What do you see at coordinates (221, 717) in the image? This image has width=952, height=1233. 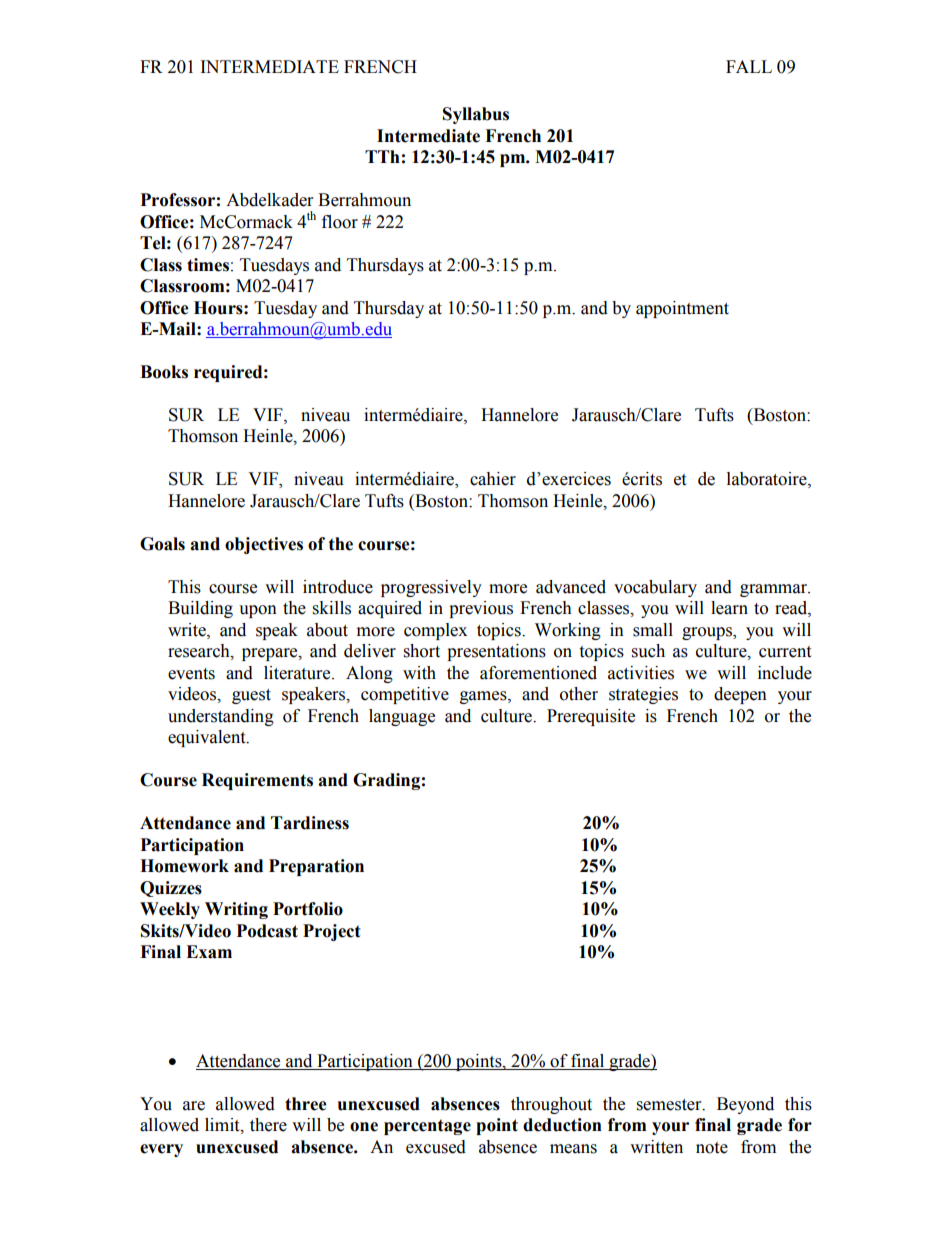 I see `understanding` at bounding box center [221, 717].
